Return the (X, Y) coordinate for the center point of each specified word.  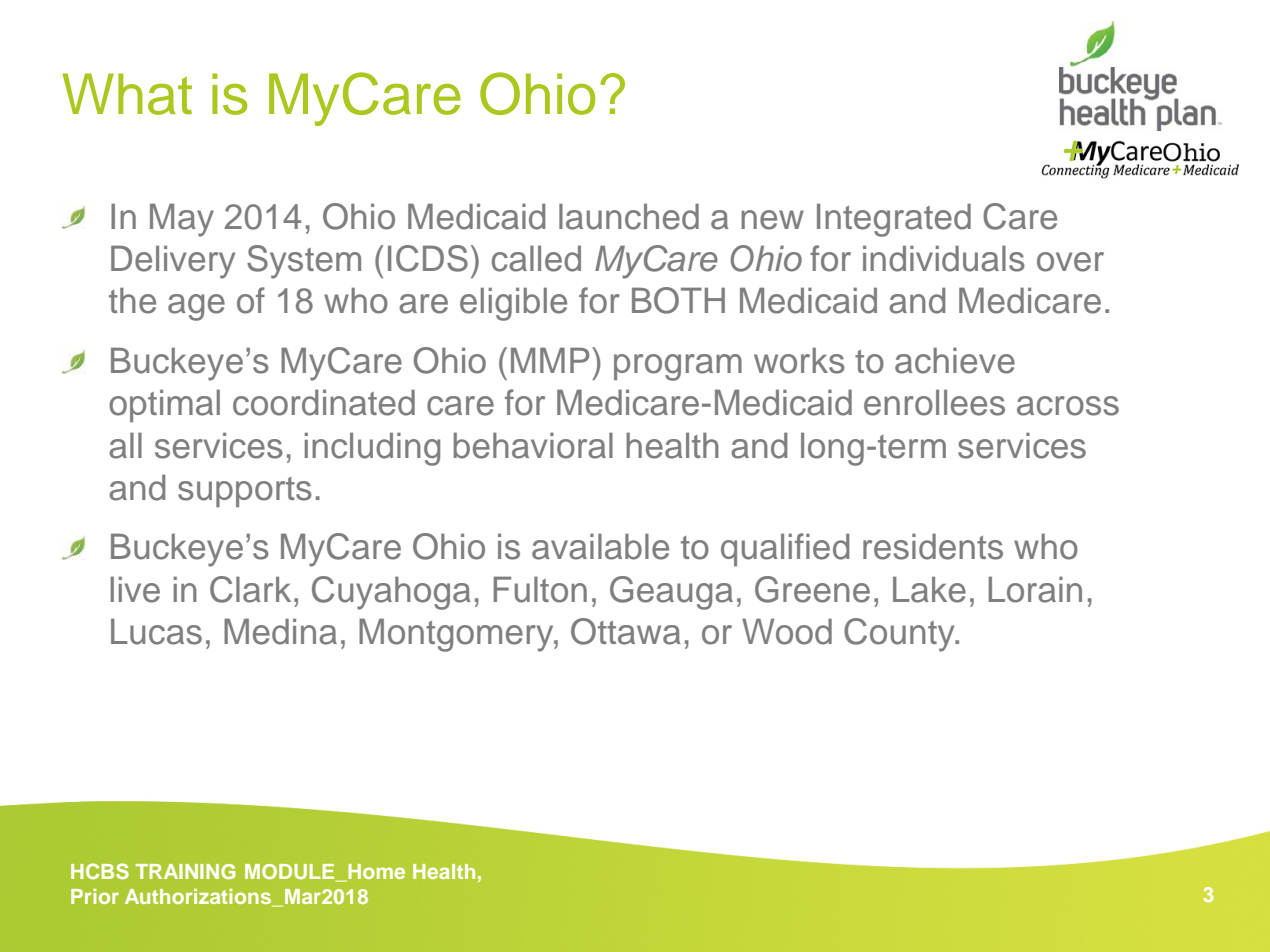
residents (933, 546)
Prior (95, 896)
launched (629, 216)
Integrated (894, 220)
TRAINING (186, 871)
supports (245, 492)
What (127, 94)
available (600, 546)
